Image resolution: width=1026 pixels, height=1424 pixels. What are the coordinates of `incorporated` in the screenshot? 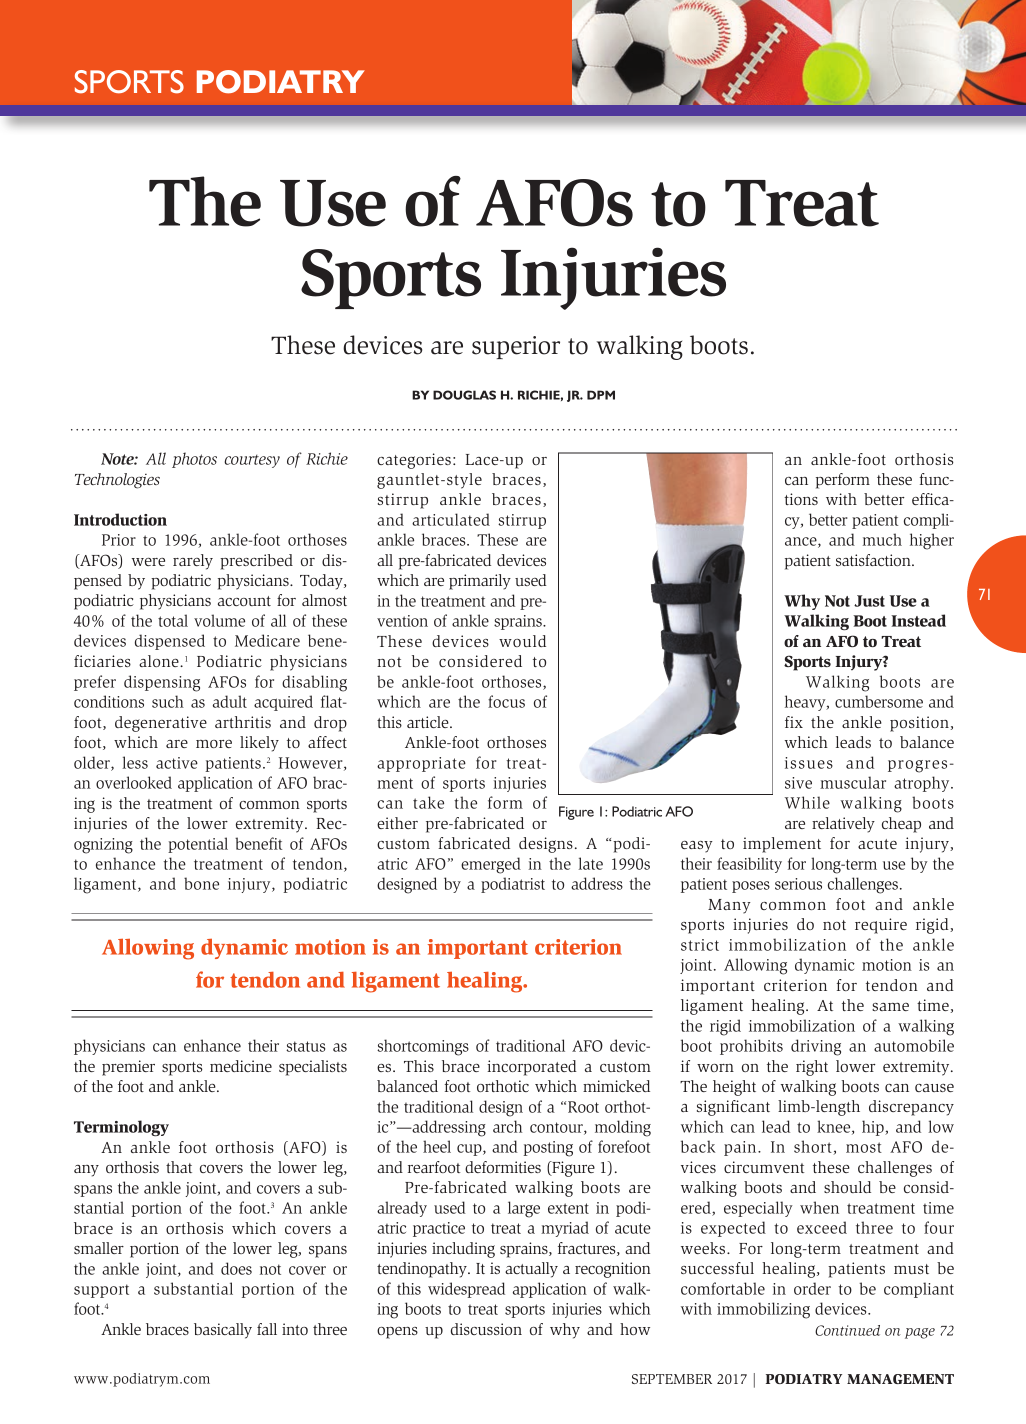 It's located at (532, 1068).
